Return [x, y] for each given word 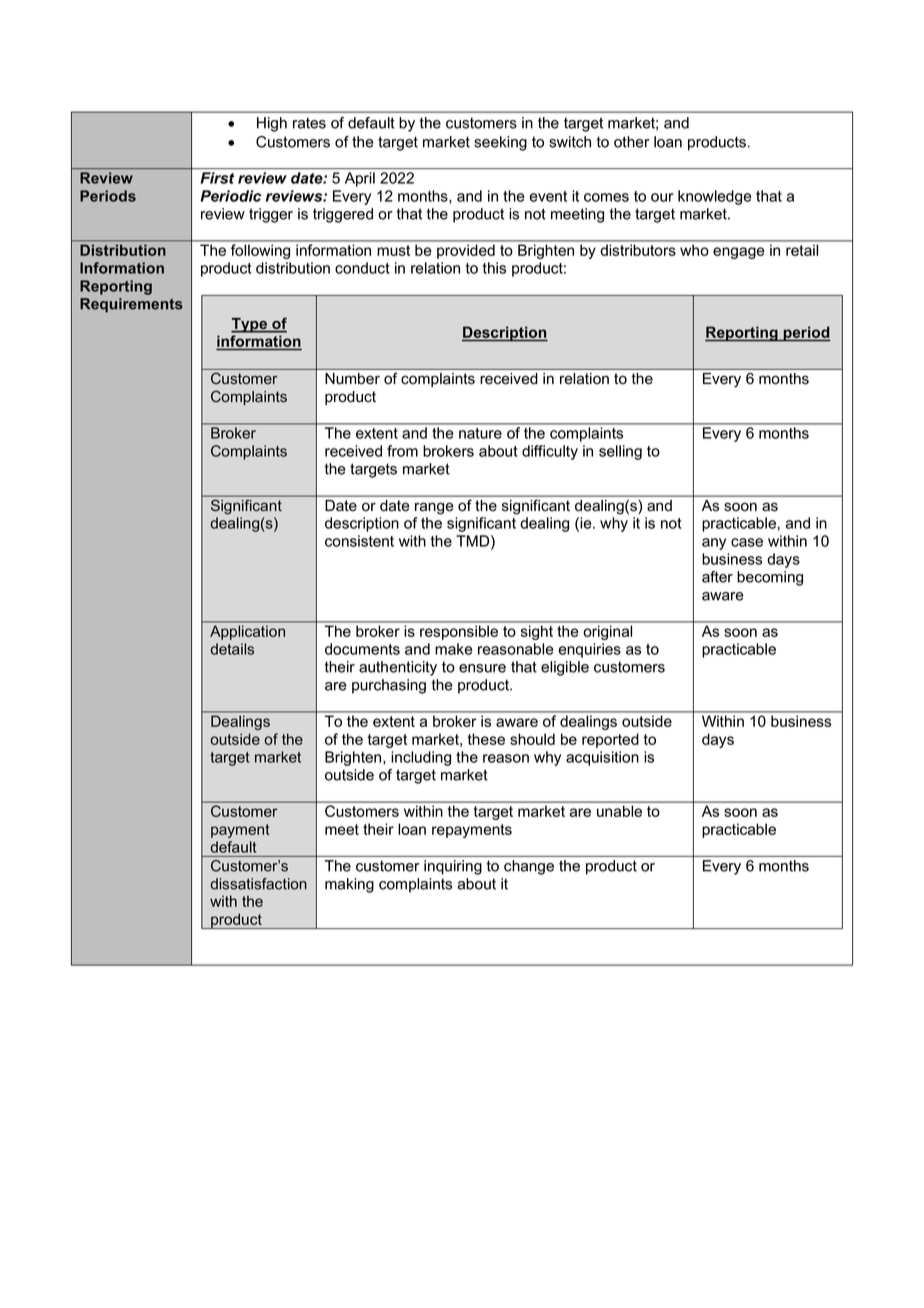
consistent [359, 541]
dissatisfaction [258, 884]
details [232, 649]
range [434, 508]
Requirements [131, 305]
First [217, 178]
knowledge [714, 197]
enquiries [589, 650]
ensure [482, 668]
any [714, 544]
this [494, 268]
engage [739, 253]
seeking [500, 143]
